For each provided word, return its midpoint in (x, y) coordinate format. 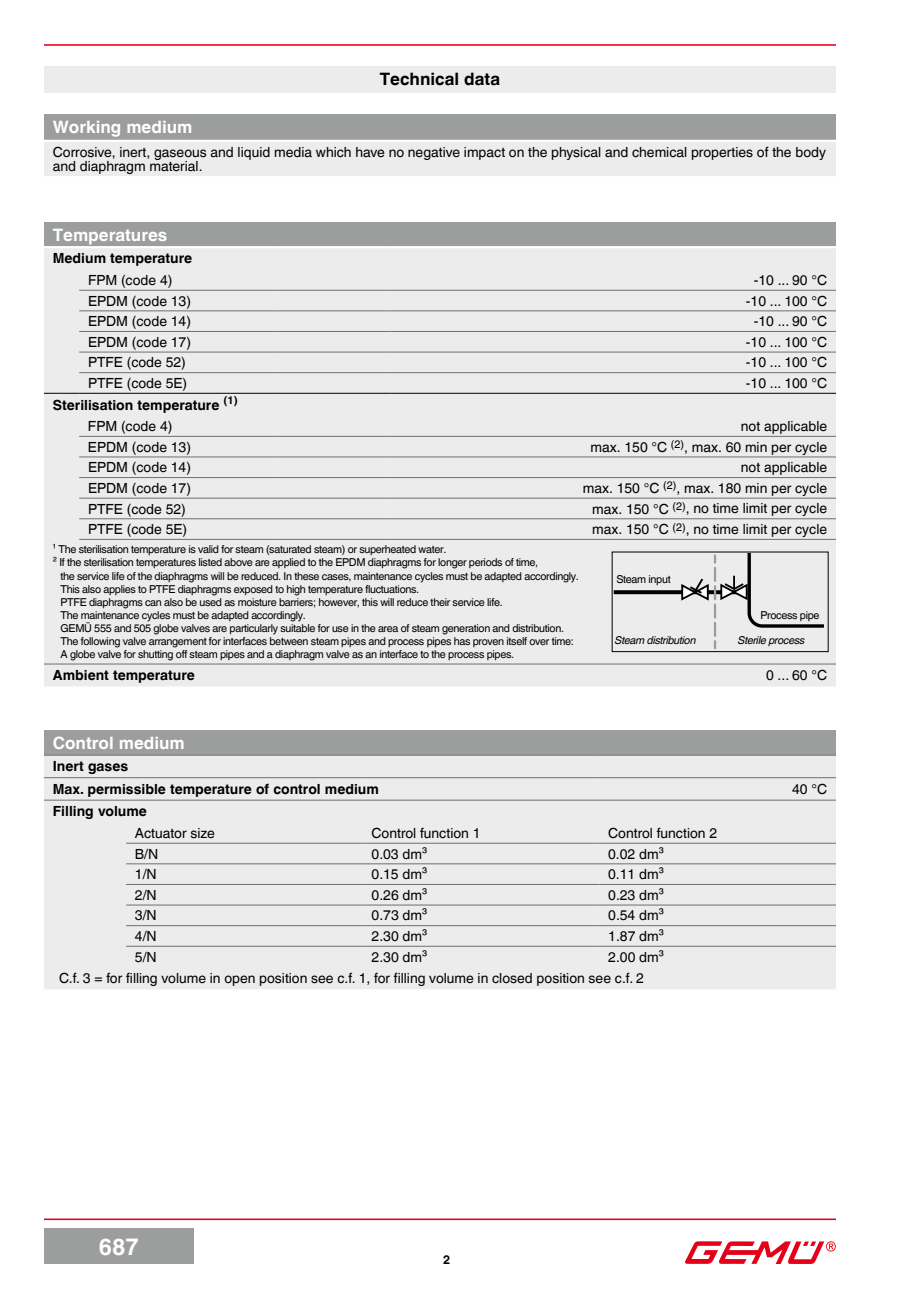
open (239, 980)
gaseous (180, 156)
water (432, 549)
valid (208, 549)
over (539, 642)
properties (722, 153)
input (660, 580)
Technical (418, 79)
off (181, 652)
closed (512, 978)
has (462, 641)
